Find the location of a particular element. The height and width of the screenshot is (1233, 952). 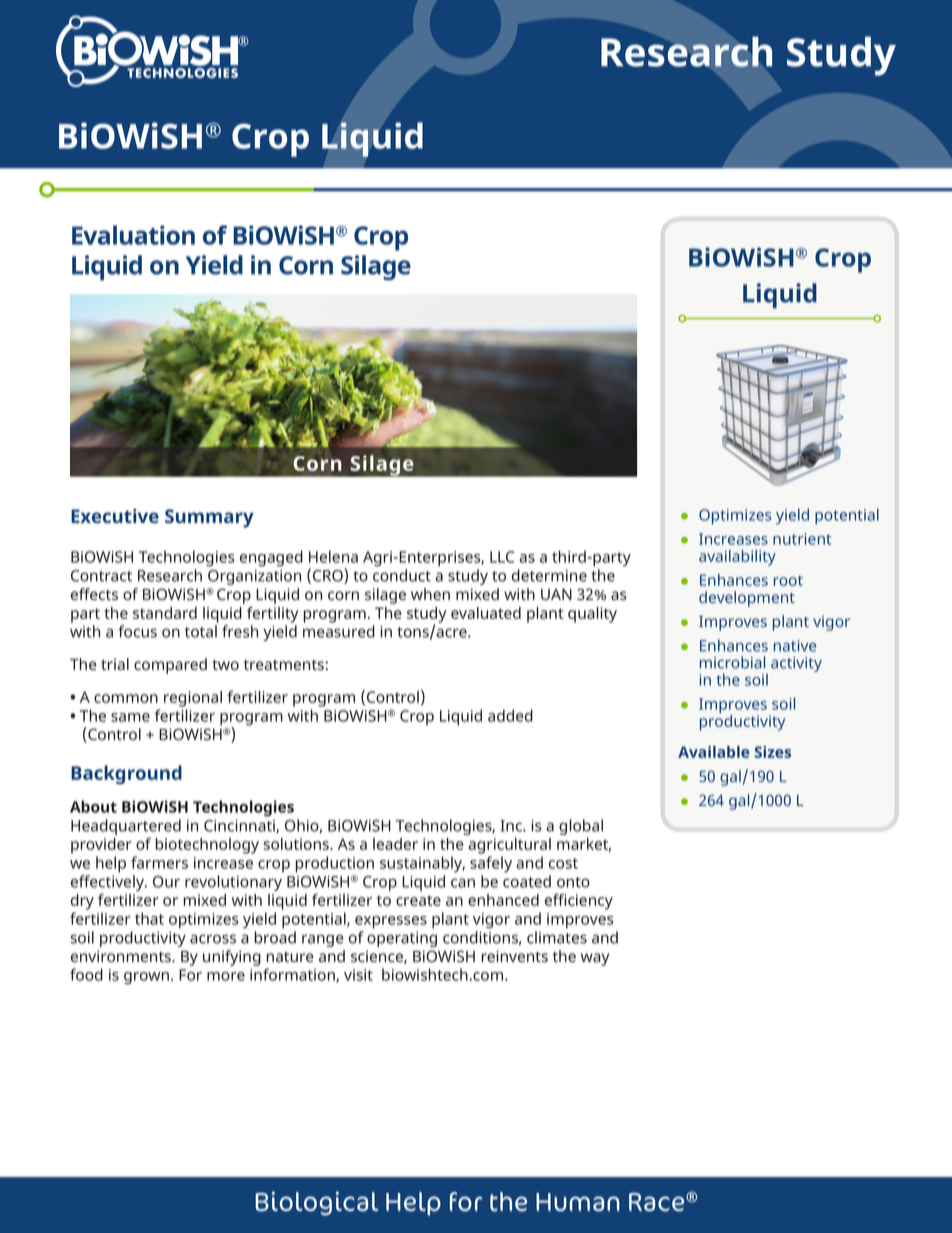

LLC is located at coordinates (502, 557).
